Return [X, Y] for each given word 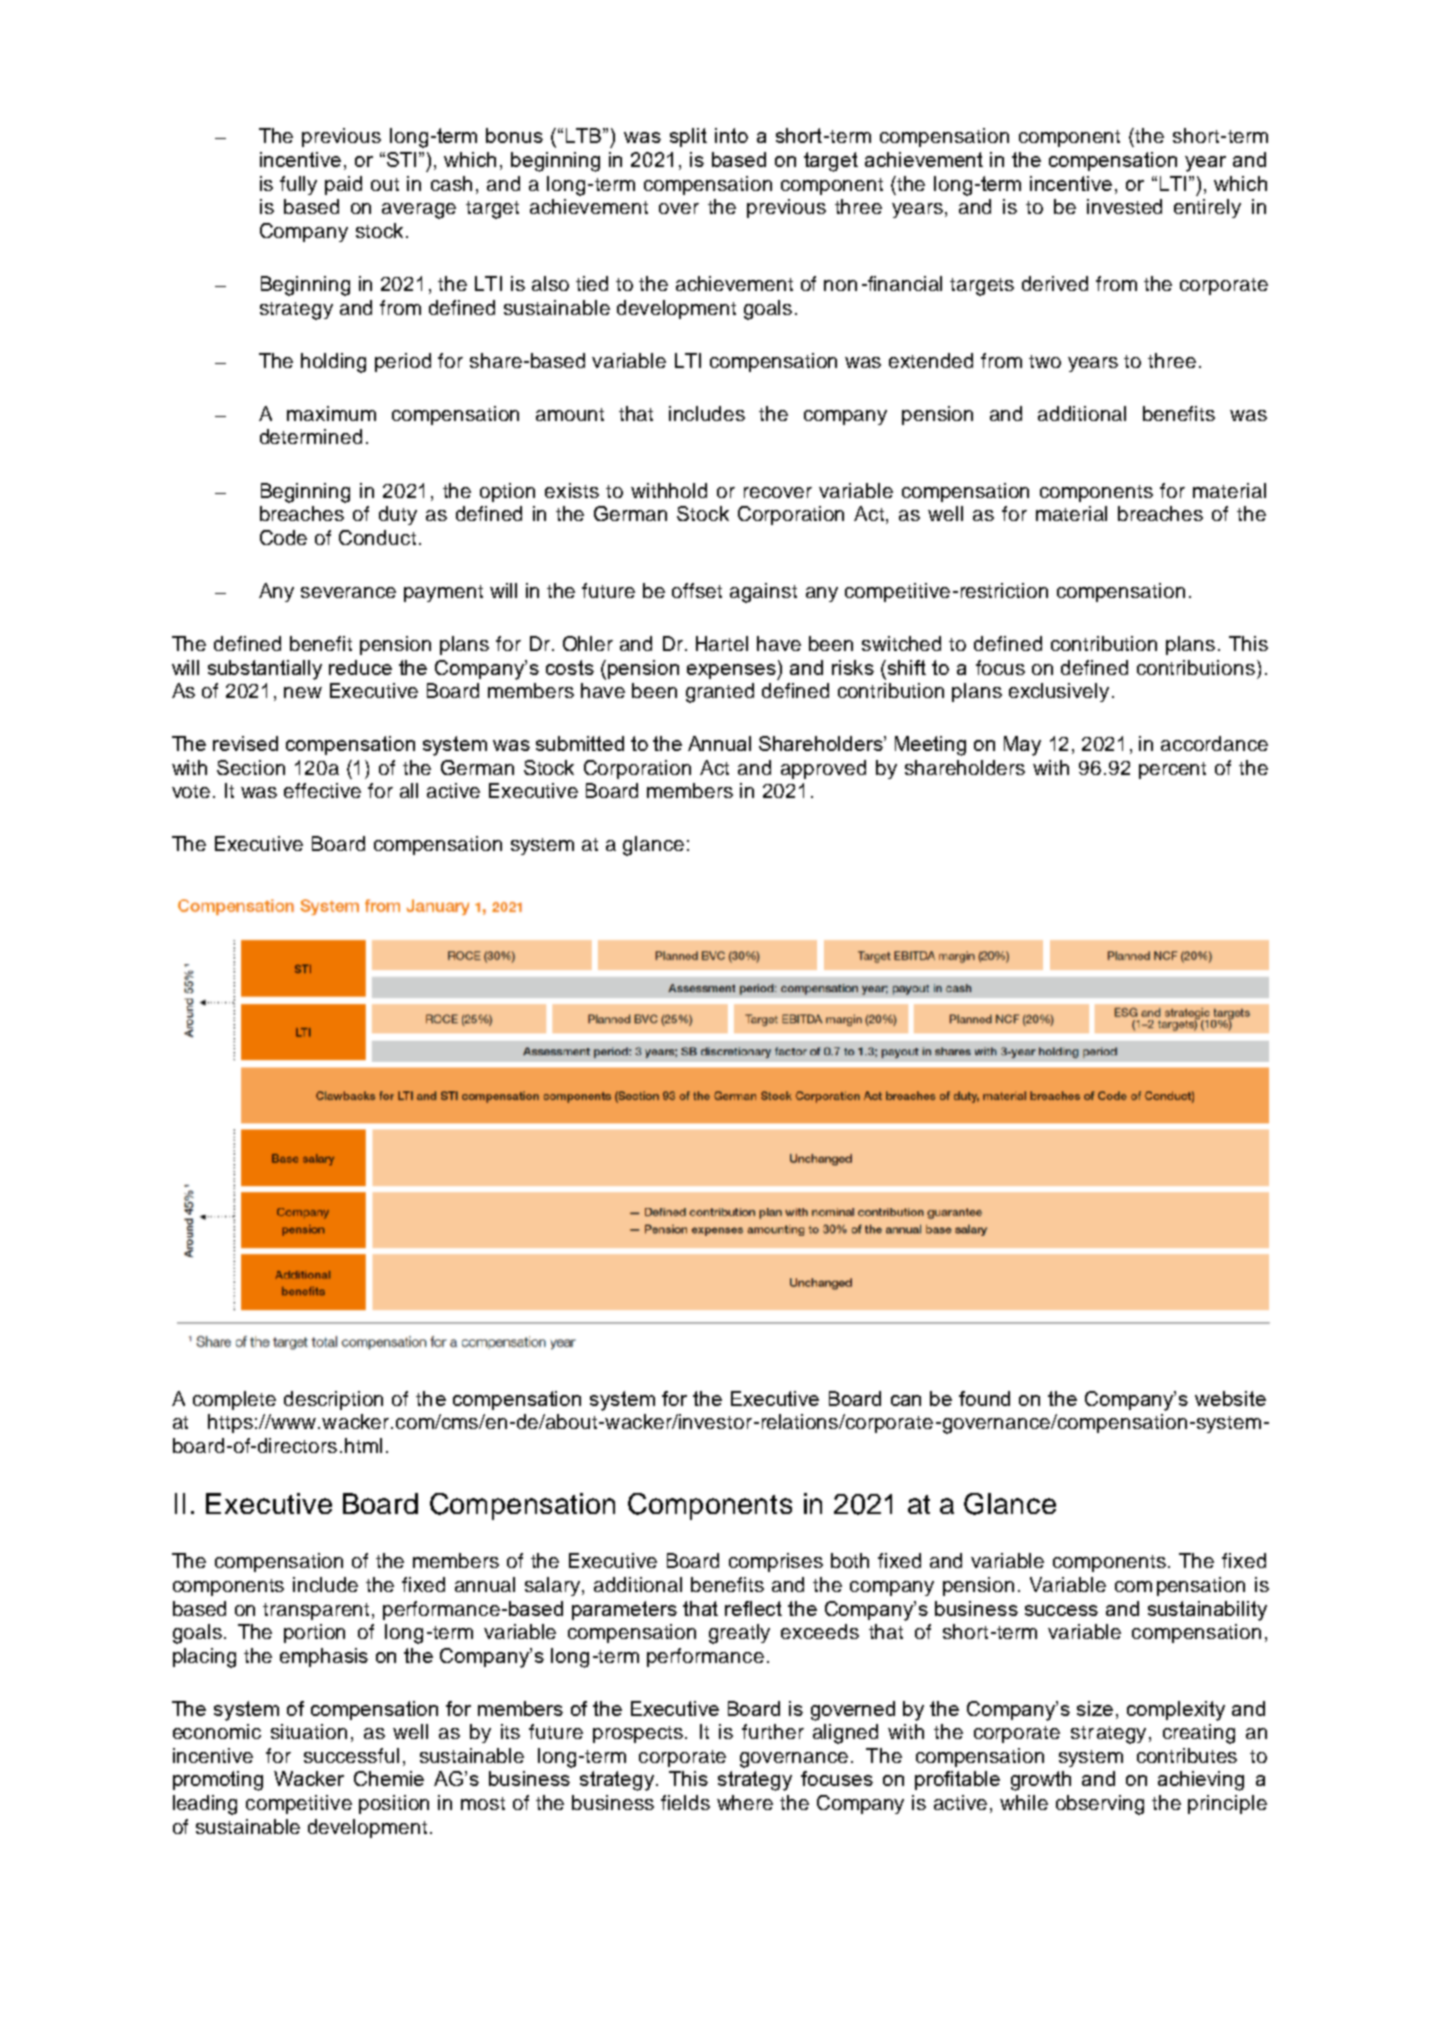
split [688, 137]
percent [1172, 770]
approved [823, 769]
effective [322, 790]
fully [298, 185]
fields [685, 1802]
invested [1124, 206]
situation [309, 1731]
